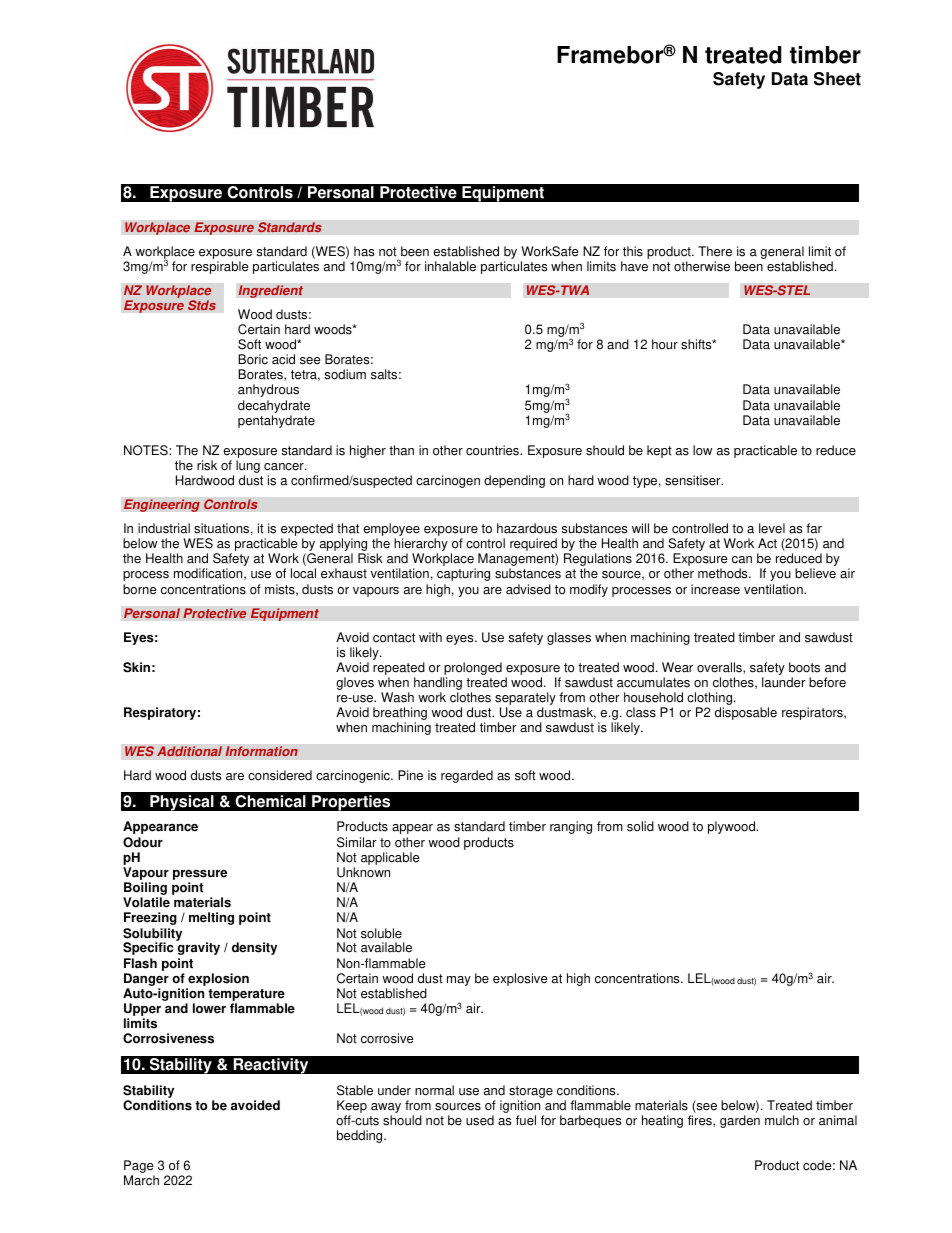  I want to click on has, so click(364, 251).
